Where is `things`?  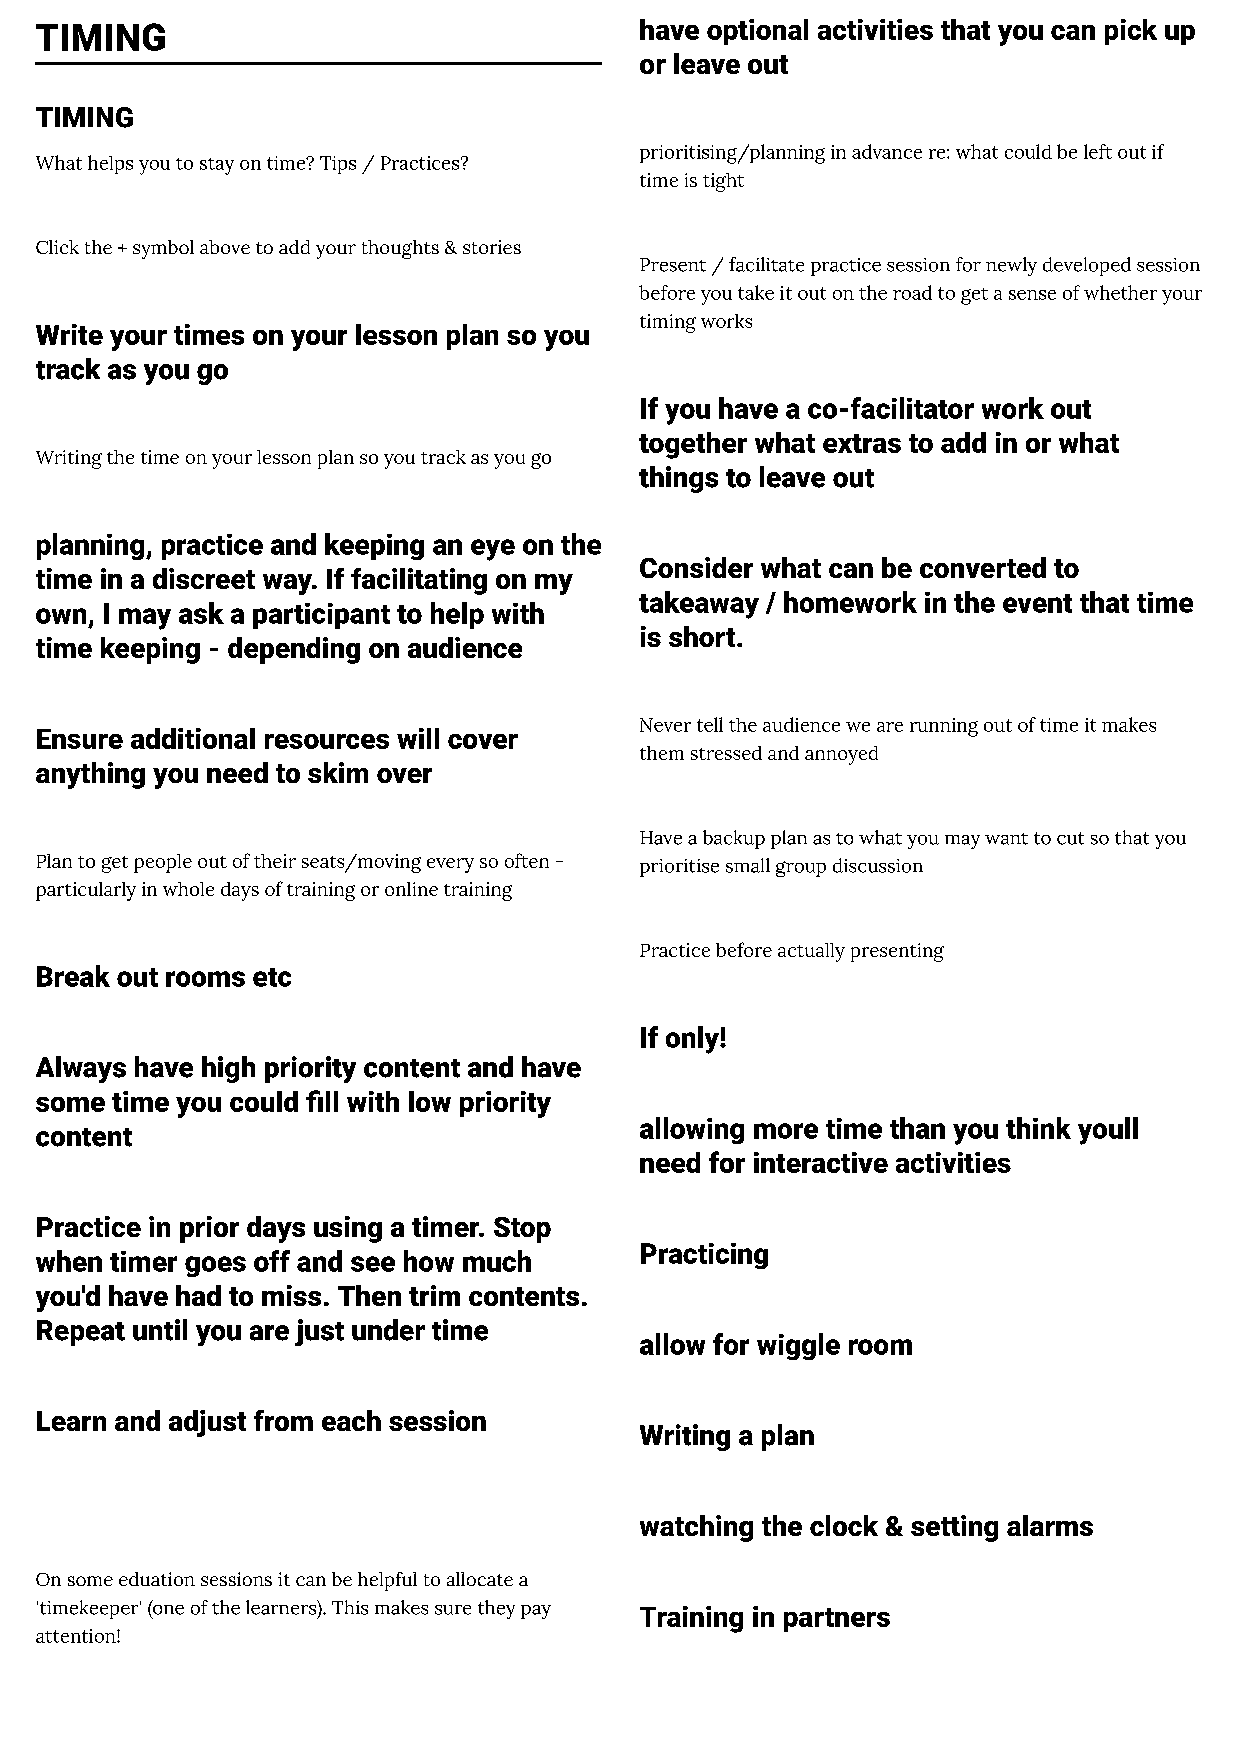
things is located at coordinates (678, 479).
